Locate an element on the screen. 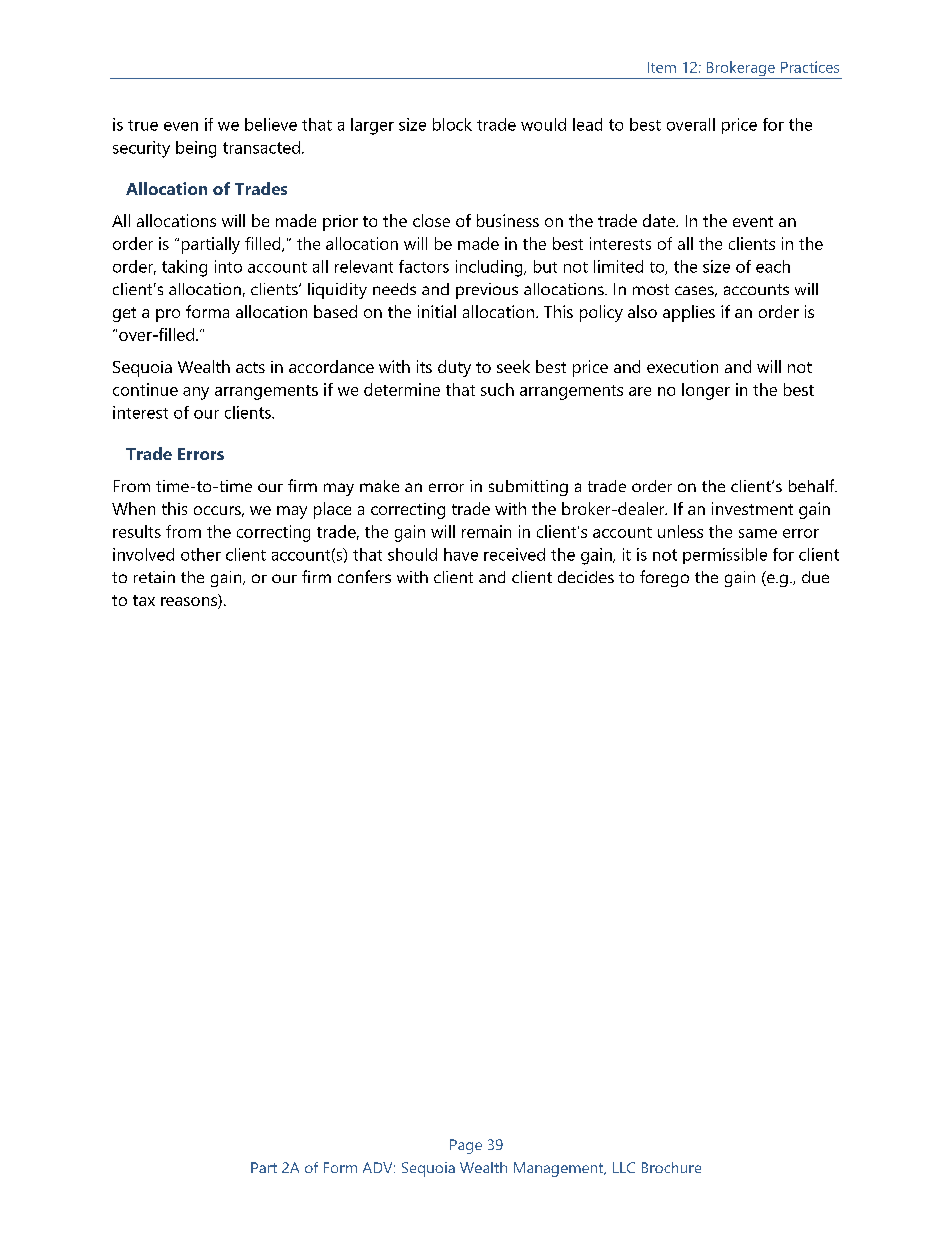  reasons is located at coordinates (190, 603).
